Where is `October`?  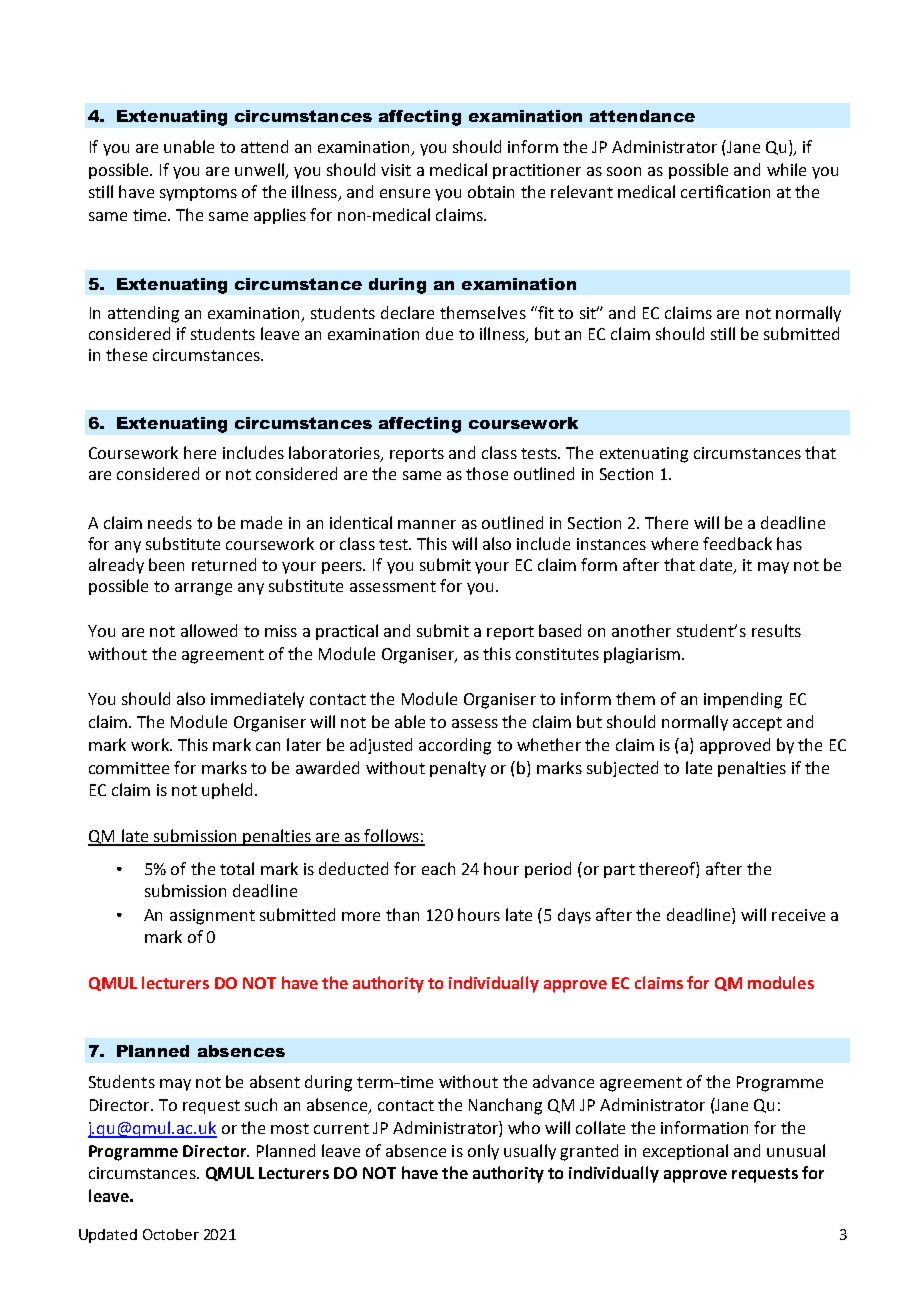 October is located at coordinates (171, 1234).
